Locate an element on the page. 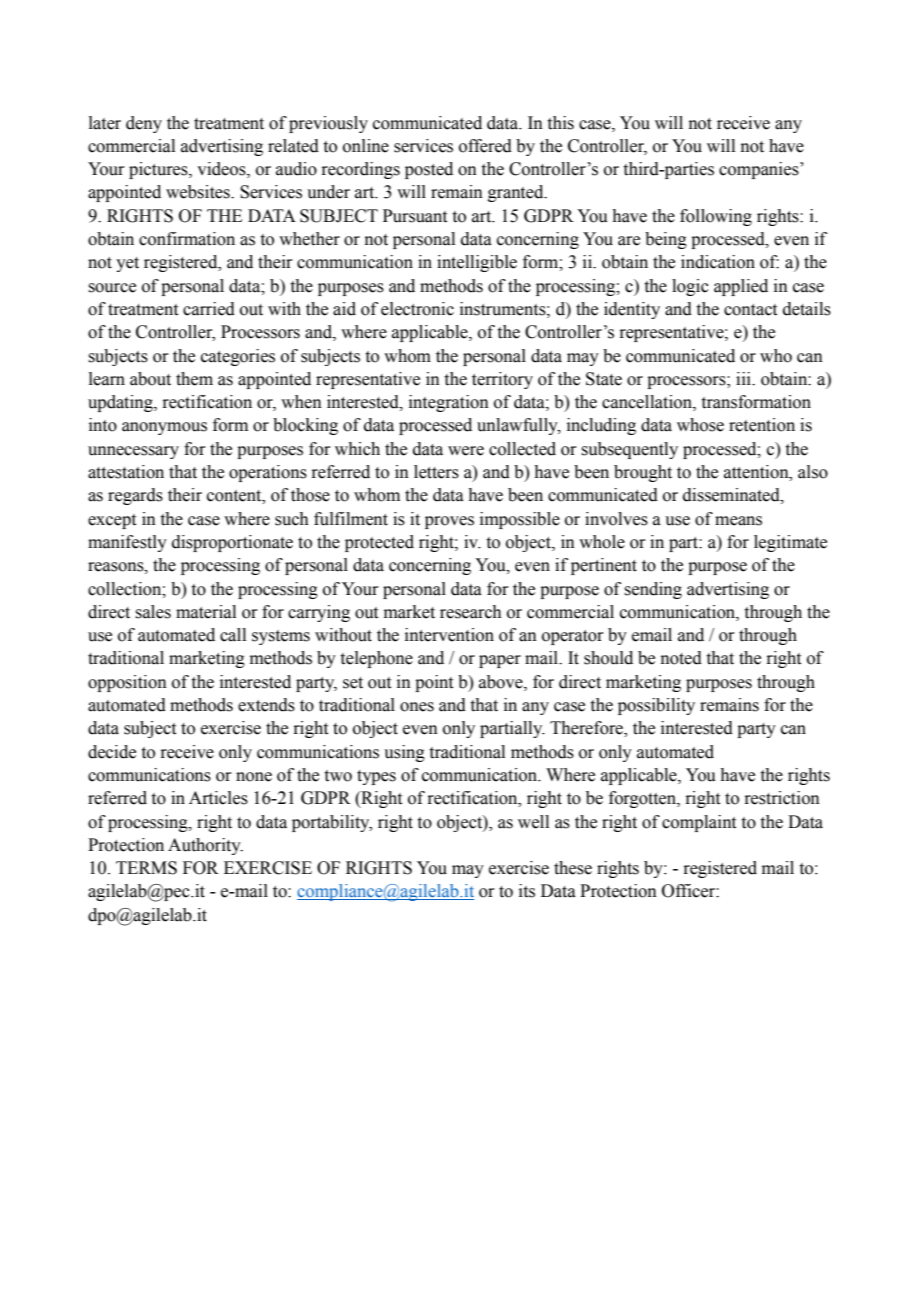 The height and width of the page is (1308, 924). companies is located at coordinates (760, 170).
